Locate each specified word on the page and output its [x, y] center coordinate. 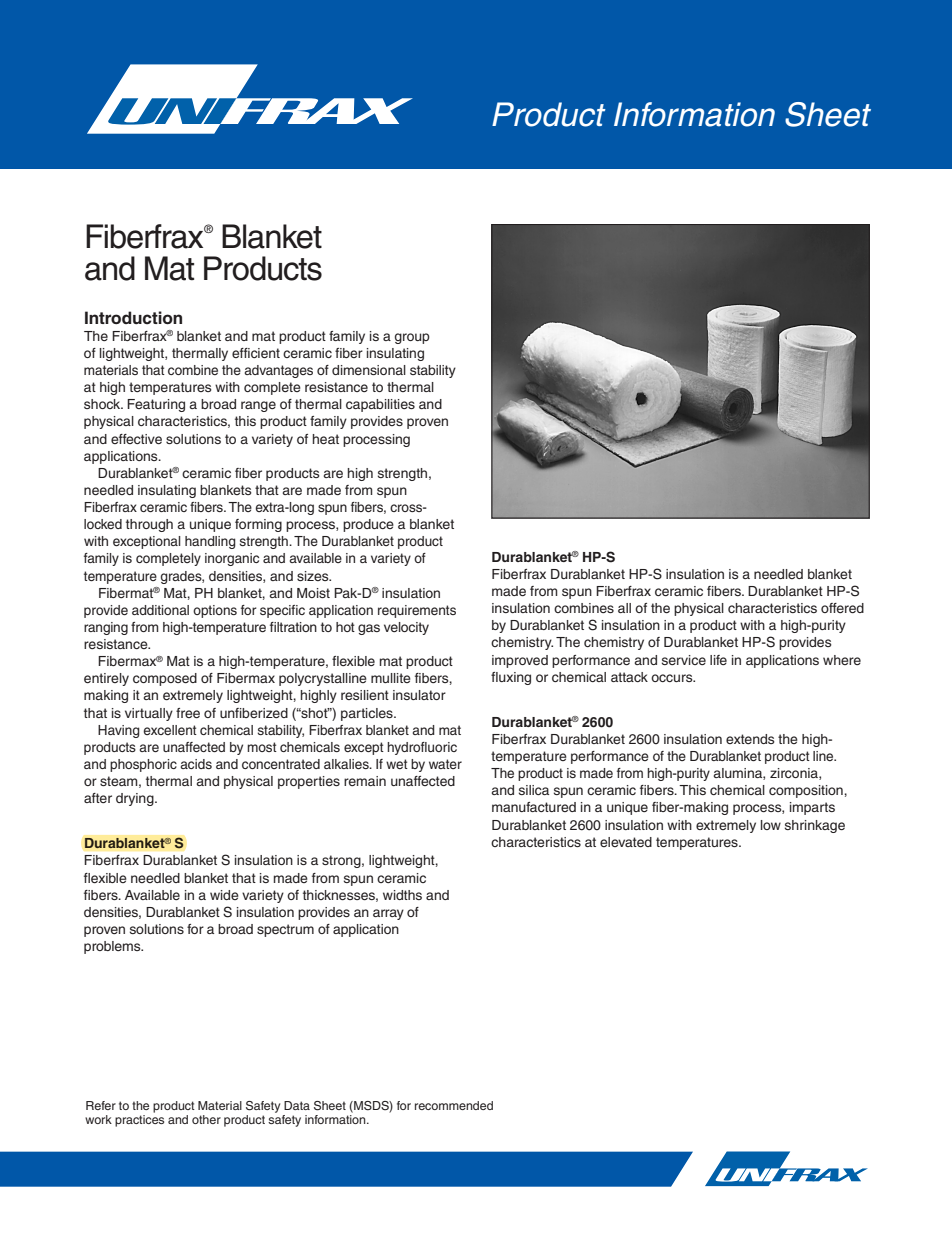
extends [750, 739]
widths [402, 895]
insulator [419, 695]
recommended [454, 1105]
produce [368, 525]
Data [297, 1105]
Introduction [133, 318]
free [188, 713]
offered [842, 608]
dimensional [369, 370]
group [412, 338]
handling [210, 542]
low [771, 825]
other [206, 1119]
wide [224, 895]
